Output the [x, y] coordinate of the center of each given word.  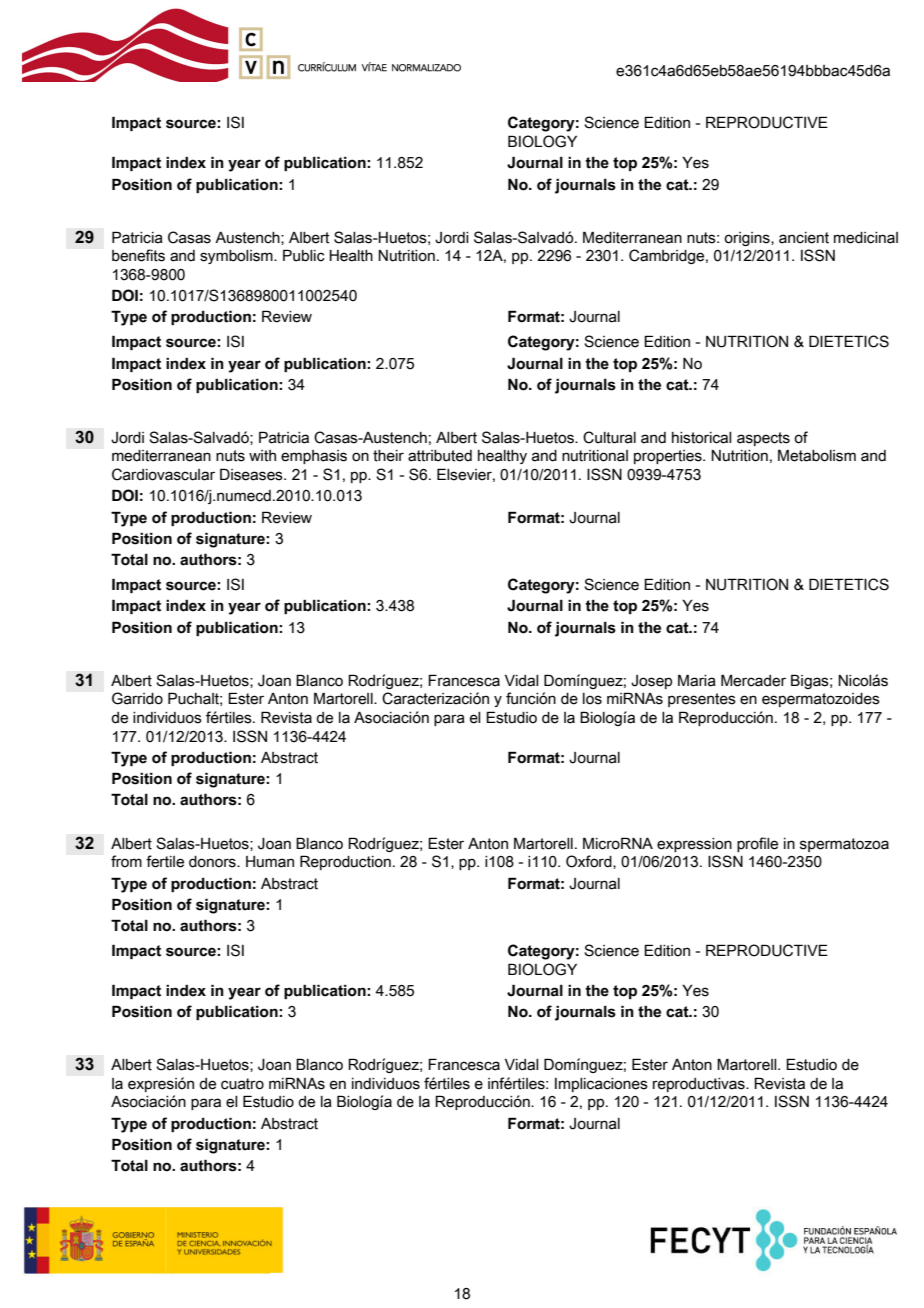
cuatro [242, 1084]
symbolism [237, 257]
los [592, 699]
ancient [804, 238]
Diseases [252, 474]
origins [748, 239]
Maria [697, 680]
